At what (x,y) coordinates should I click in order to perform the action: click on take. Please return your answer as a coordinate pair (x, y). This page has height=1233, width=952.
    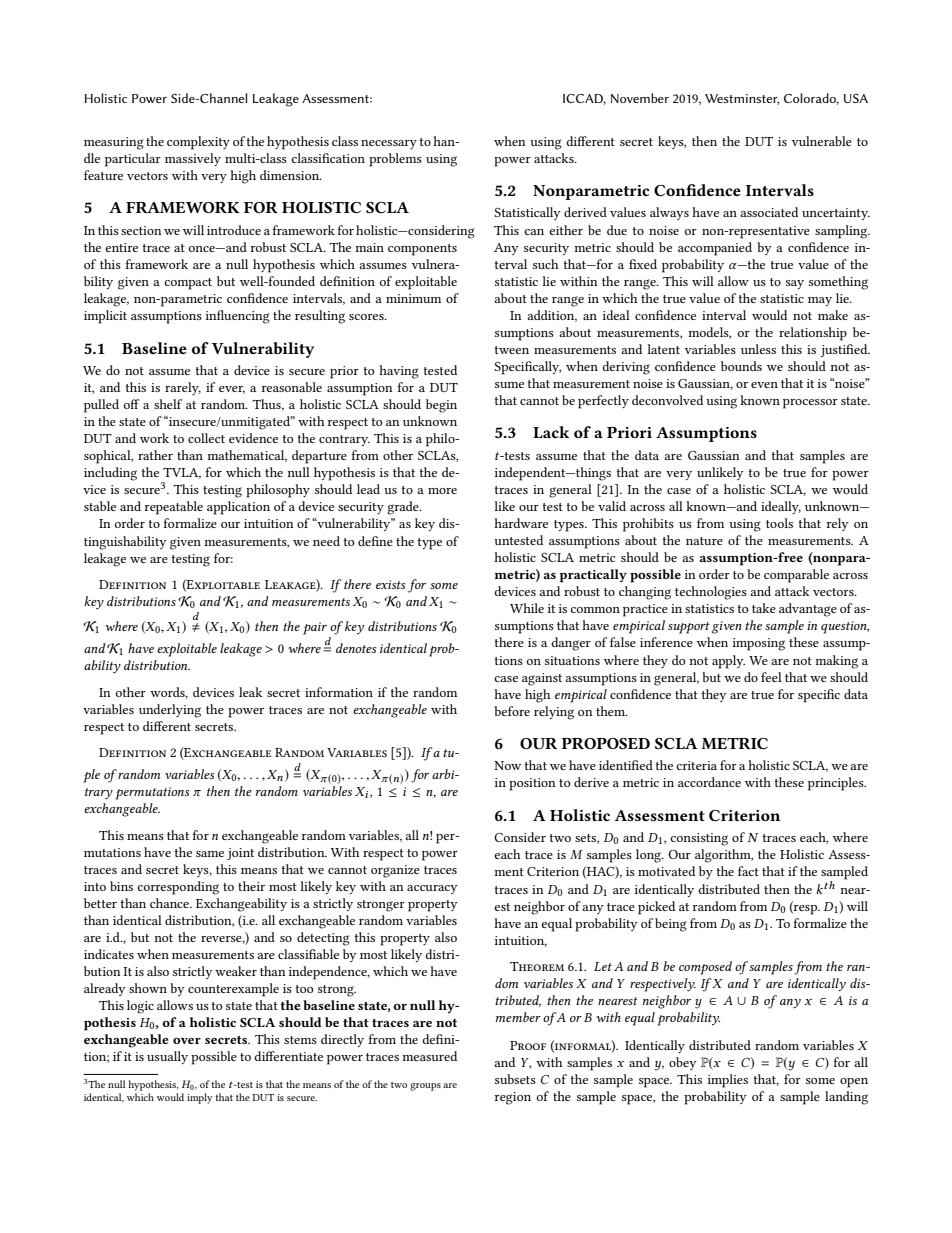
    Looking at the image, I should click on (764, 608).
